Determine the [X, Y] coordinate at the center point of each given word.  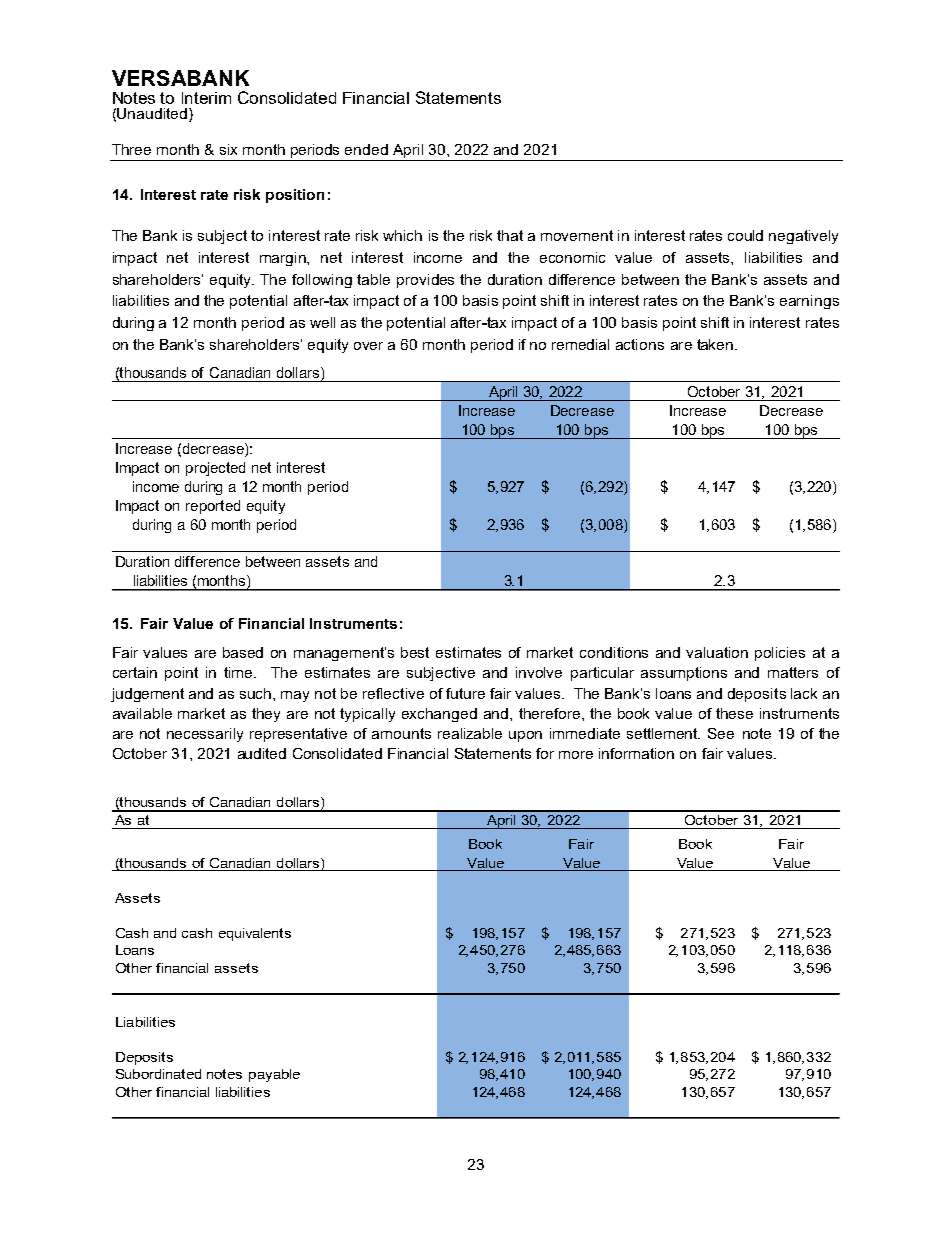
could [745, 235]
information [636, 753]
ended [366, 149]
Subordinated [158, 1074]
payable [274, 1075]
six [228, 149]
